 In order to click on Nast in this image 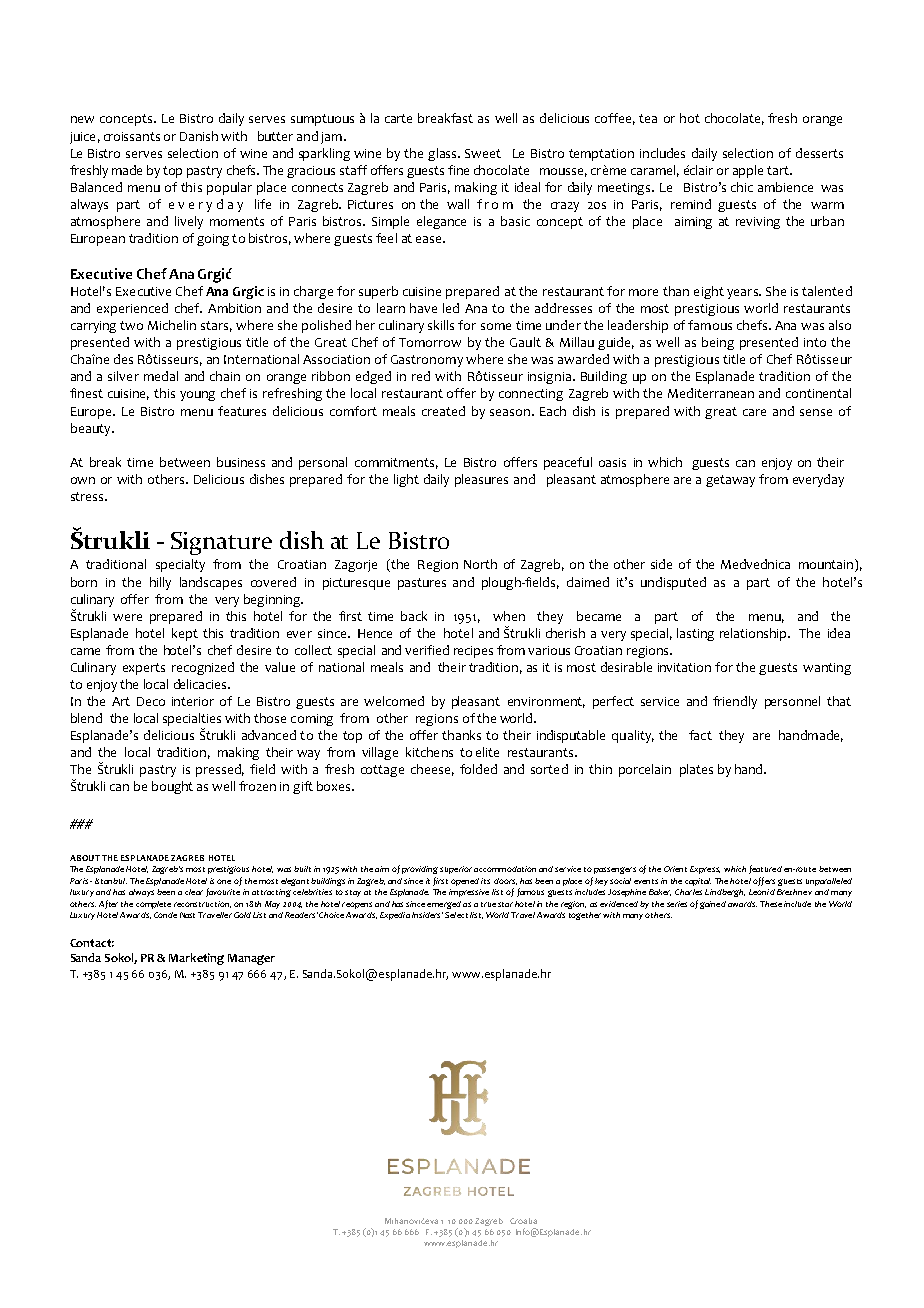, I will do `click(187, 915)`.
